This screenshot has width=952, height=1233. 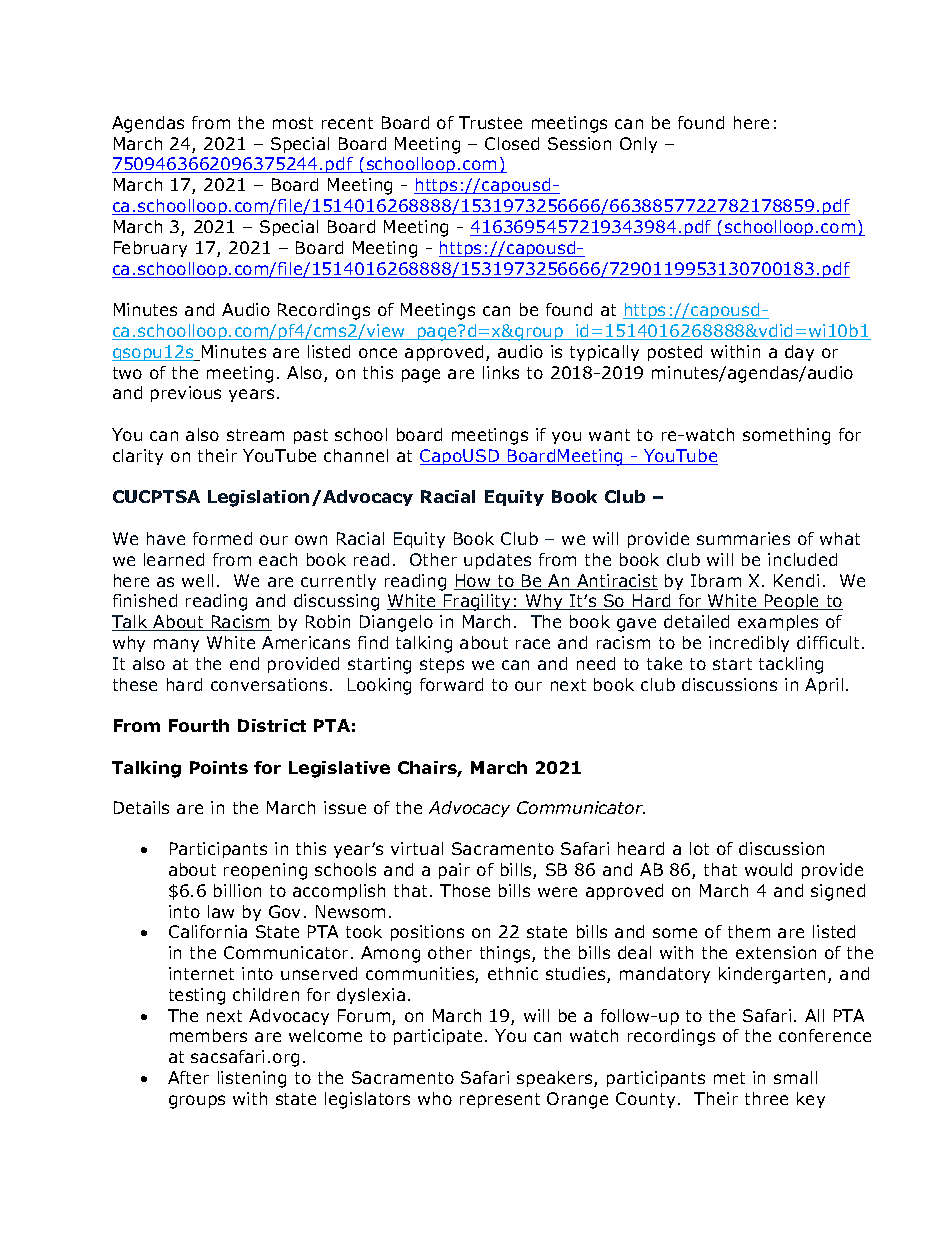 I want to click on After, so click(x=188, y=1077).
